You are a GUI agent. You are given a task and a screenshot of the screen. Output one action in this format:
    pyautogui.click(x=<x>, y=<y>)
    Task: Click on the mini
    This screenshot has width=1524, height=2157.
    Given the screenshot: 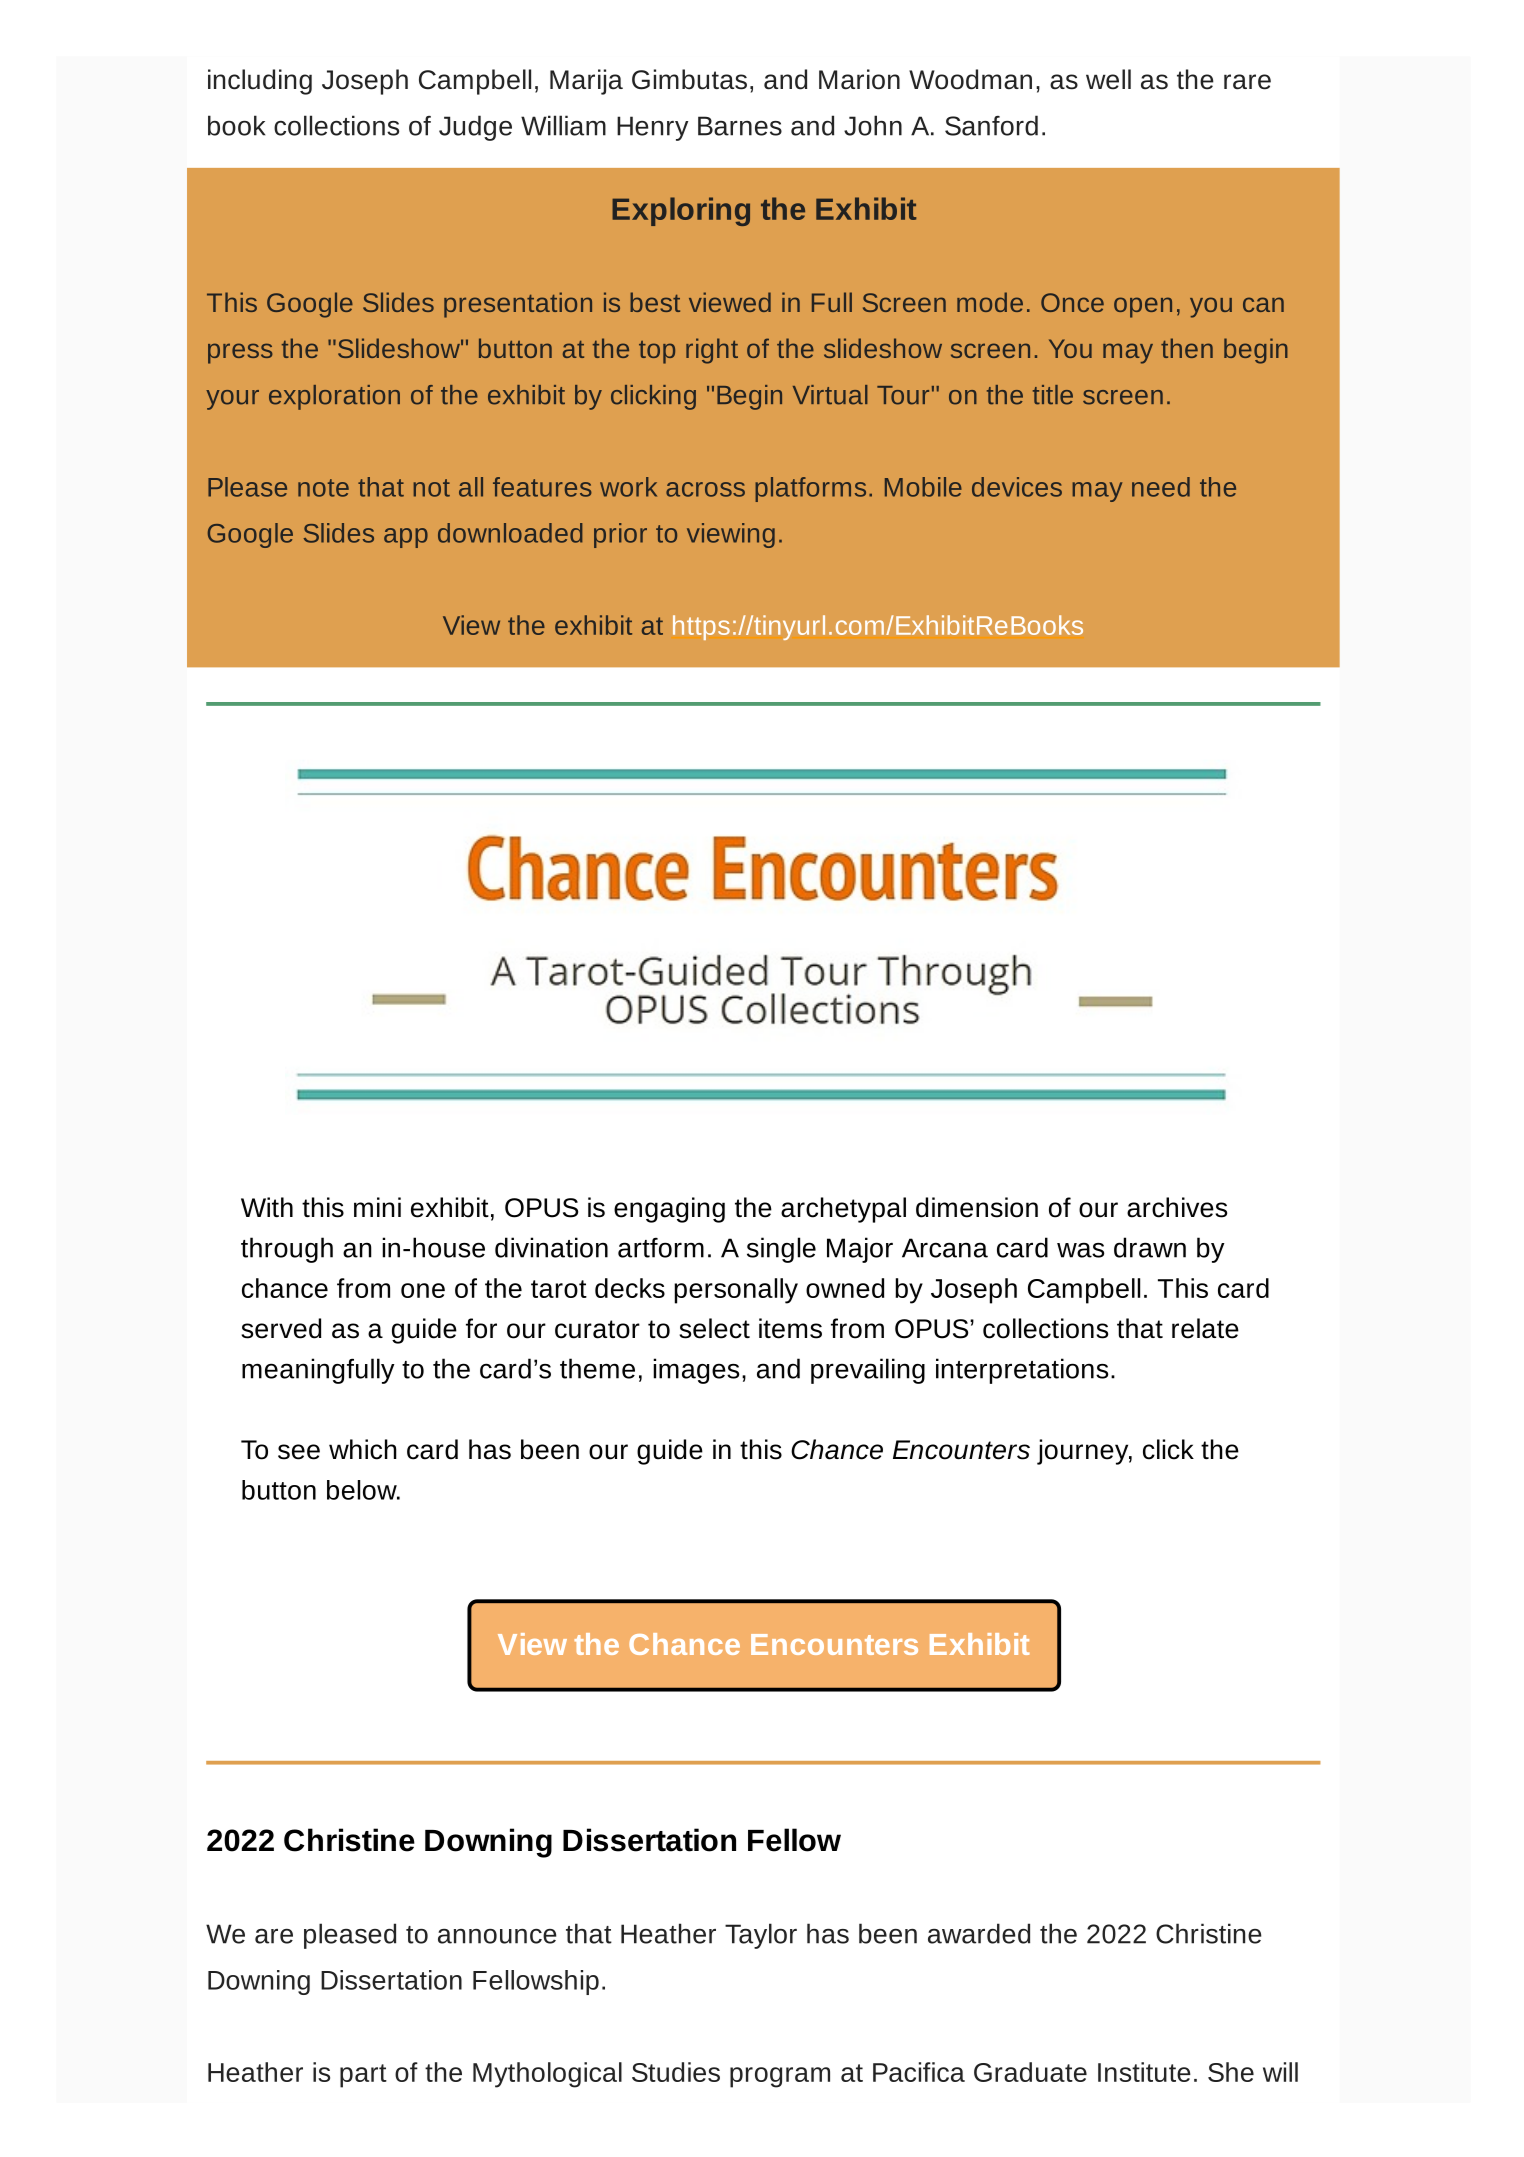 What is the action you would take?
    pyautogui.click(x=377, y=1207)
